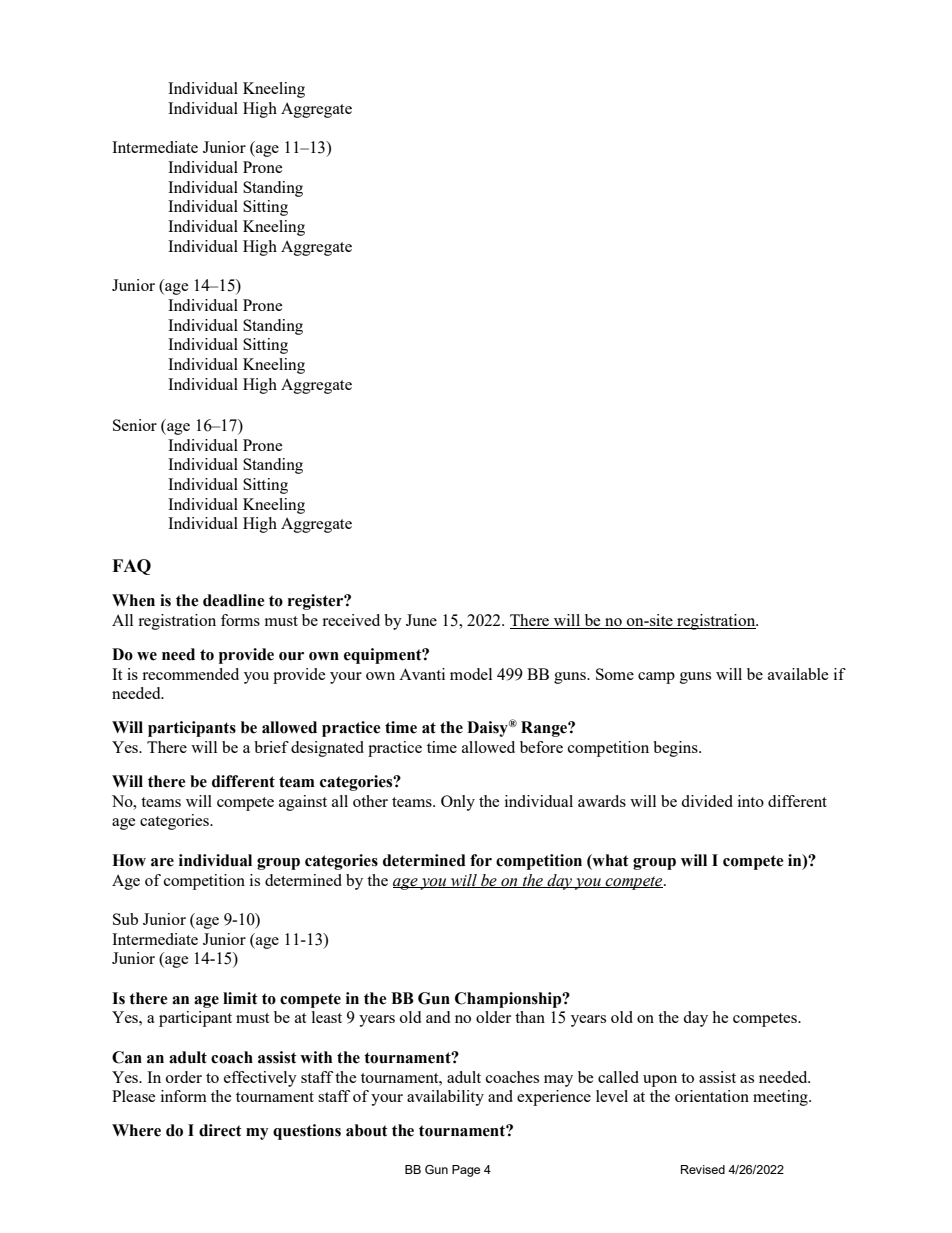  What do you see at coordinates (656, 678) in the screenshot?
I see `camp` at bounding box center [656, 678].
